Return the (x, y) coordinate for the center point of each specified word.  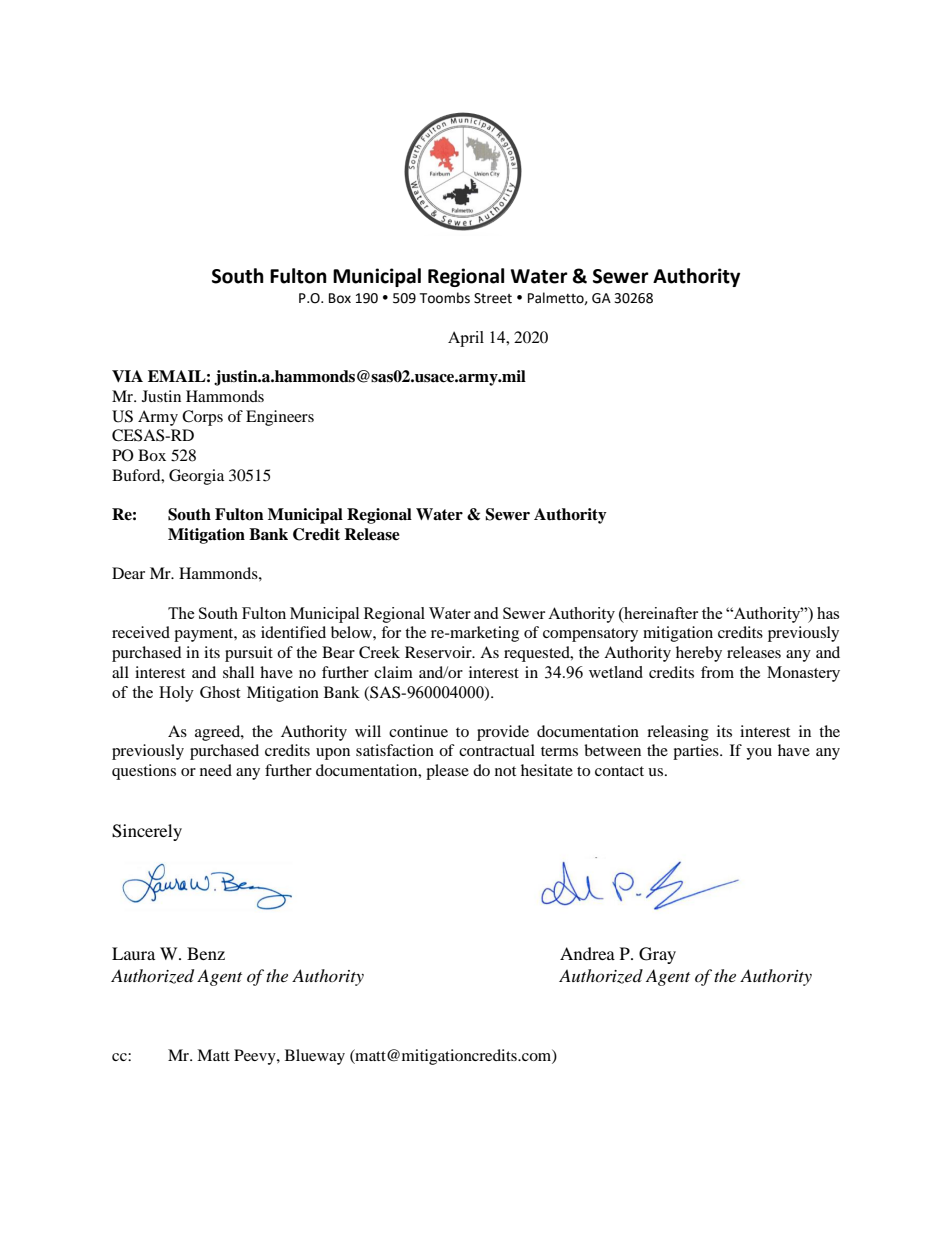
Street (493, 298)
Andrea (587, 953)
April (466, 339)
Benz (206, 953)
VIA (127, 376)
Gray (657, 955)
